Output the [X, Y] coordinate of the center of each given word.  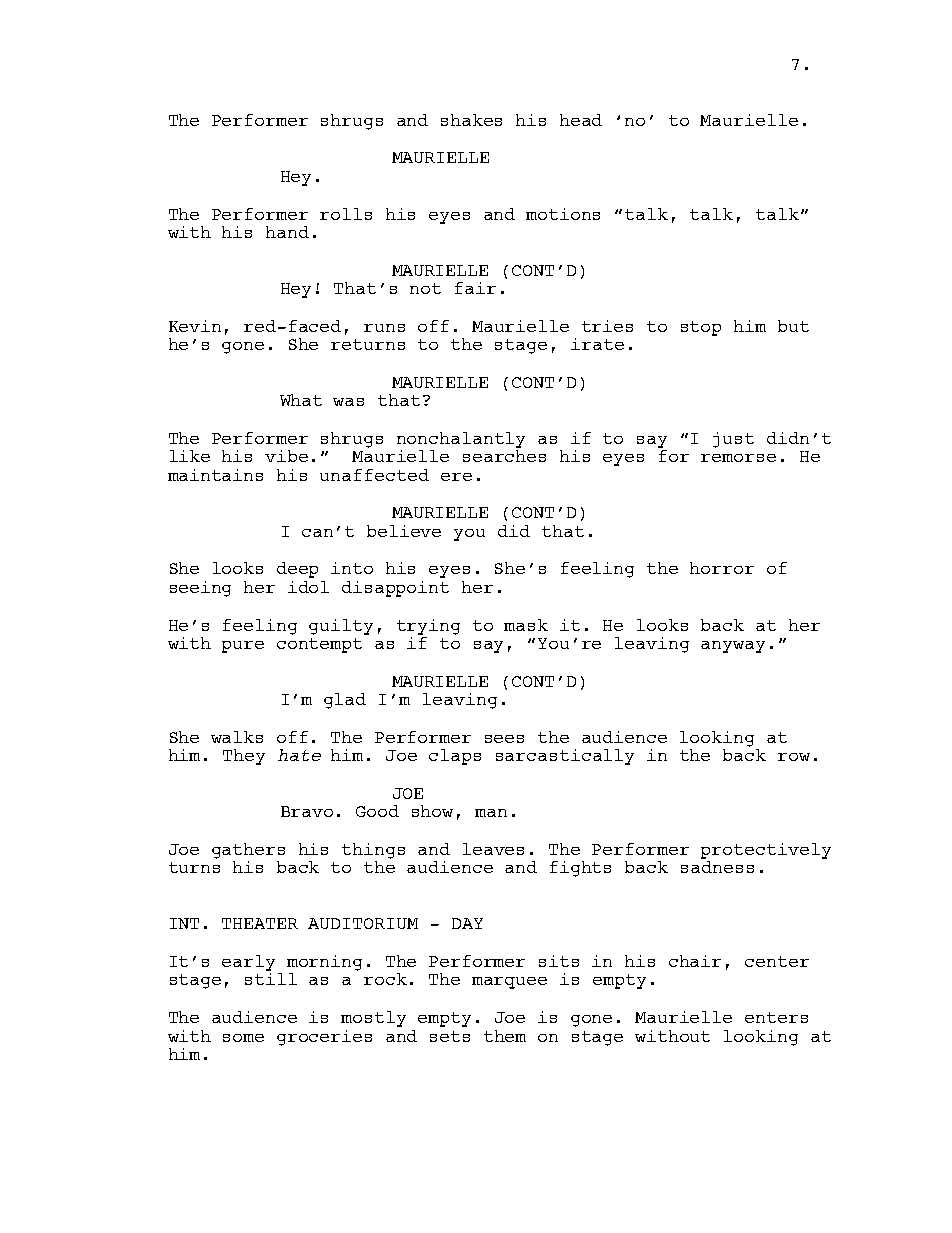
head [581, 120]
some [243, 1038]
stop [701, 328]
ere [456, 477]
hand [287, 232]
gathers [248, 851]
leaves [493, 849]
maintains [215, 475]
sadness [717, 867]
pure [243, 647]
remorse [738, 458]
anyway [733, 647]
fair [475, 288]
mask [526, 625]
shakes [471, 120]
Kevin [195, 326]
